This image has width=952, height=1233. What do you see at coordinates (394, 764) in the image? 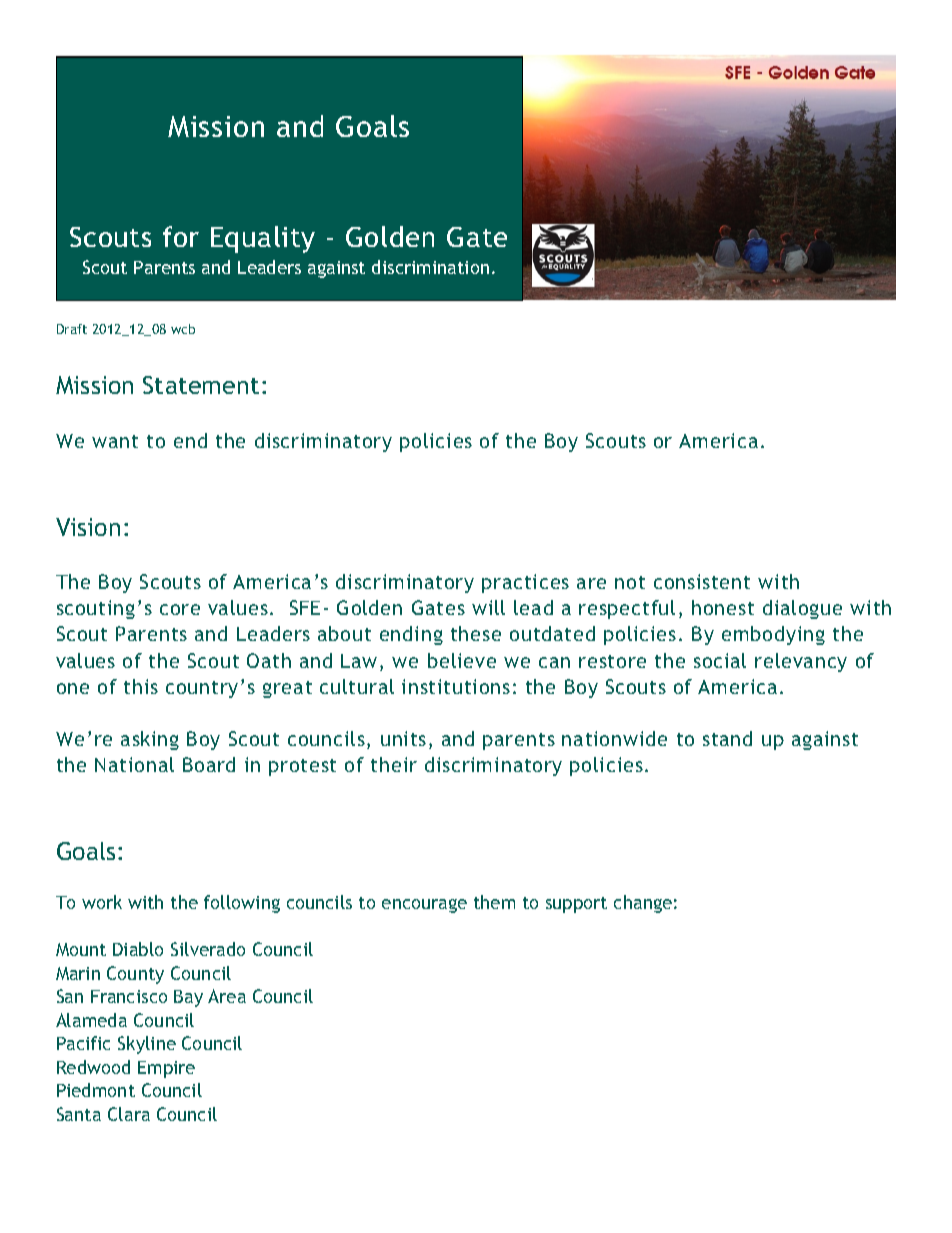
I see `their` at bounding box center [394, 764].
